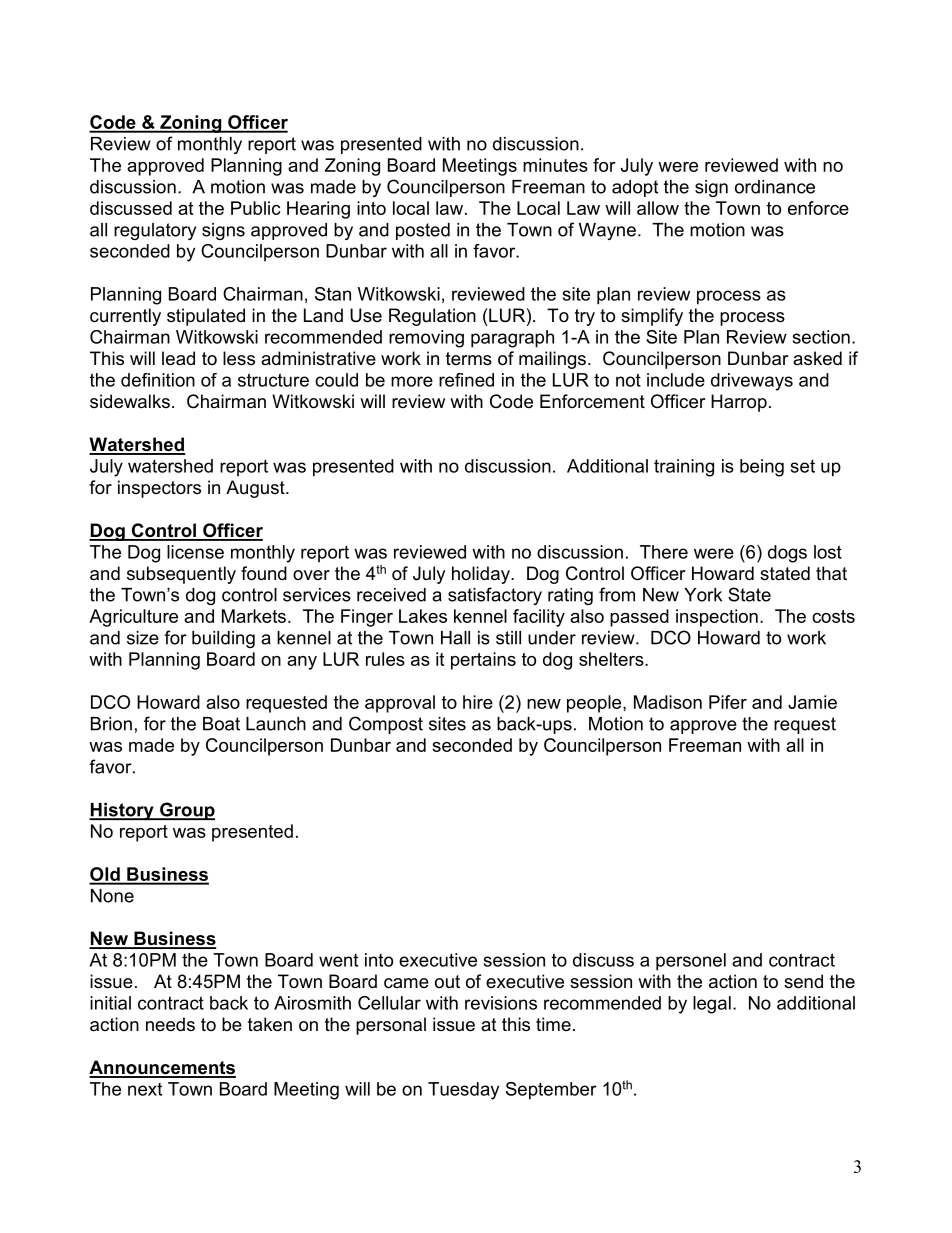 The height and width of the screenshot is (1233, 952). What do you see at coordinates (762, 468) in the screenshot?
I see `being` at bounding box center [762, 468].
